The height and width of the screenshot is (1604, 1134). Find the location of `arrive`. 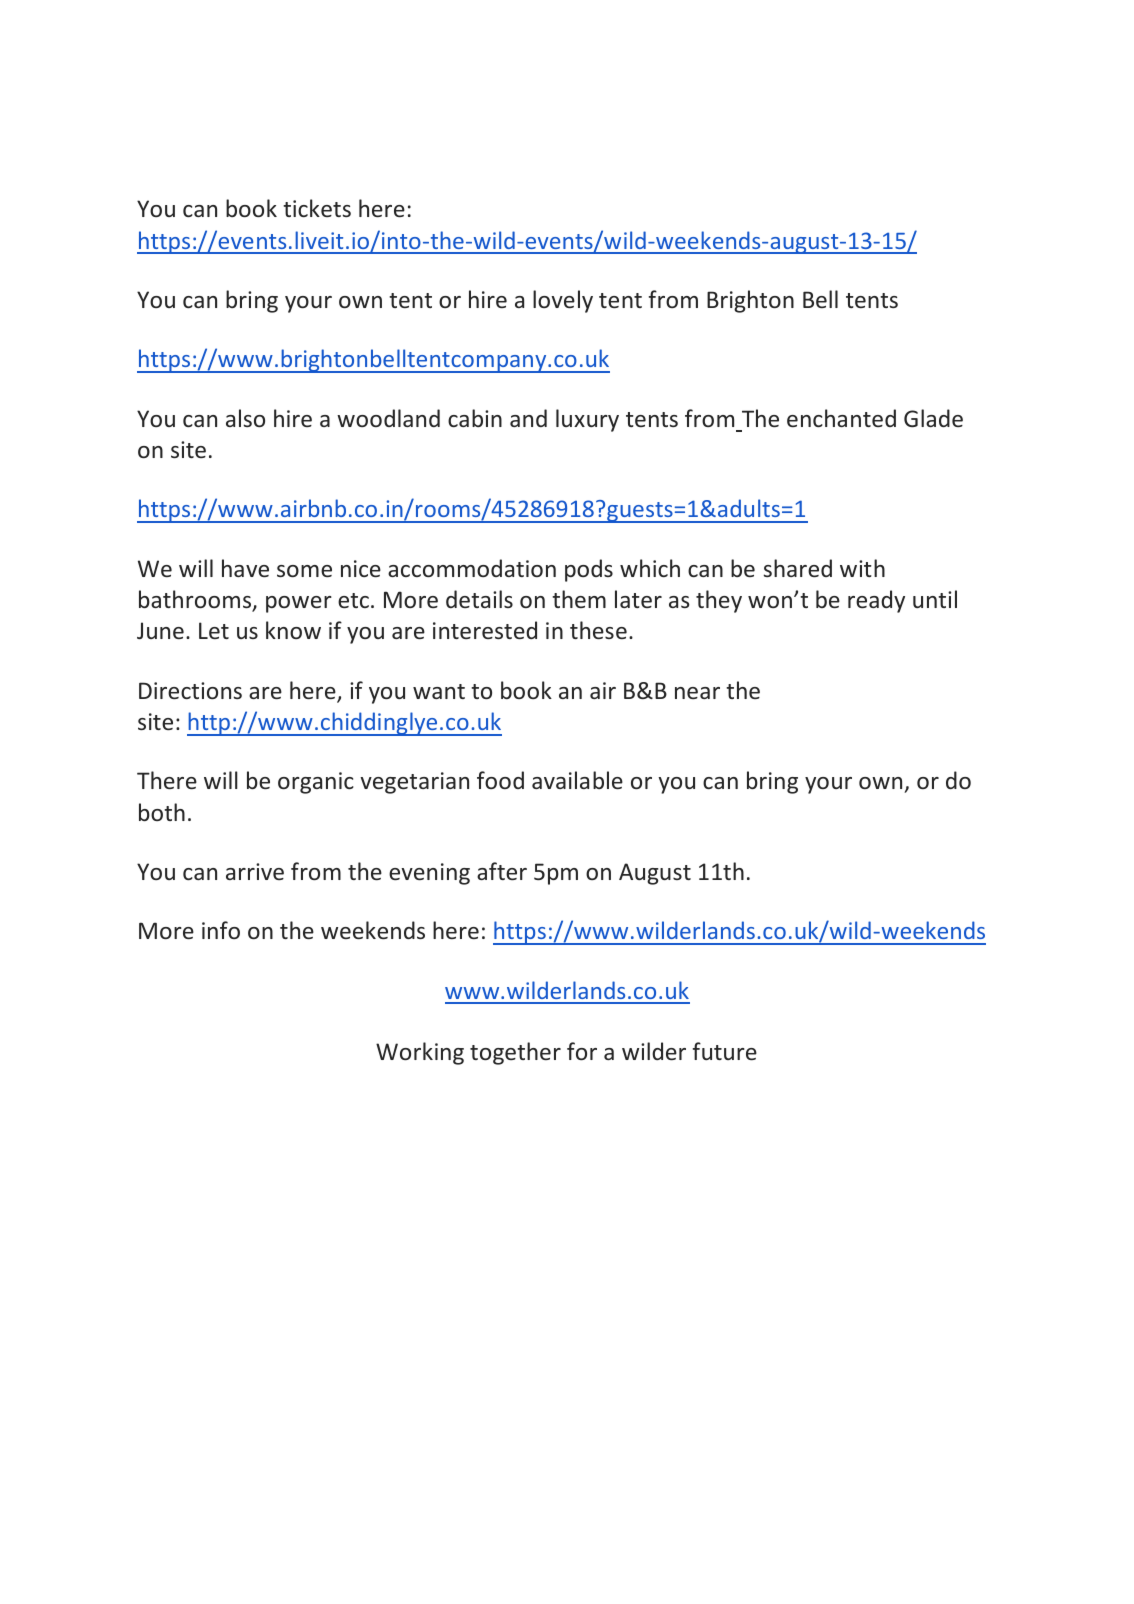

arrive is located at coordinates (255, 871).
